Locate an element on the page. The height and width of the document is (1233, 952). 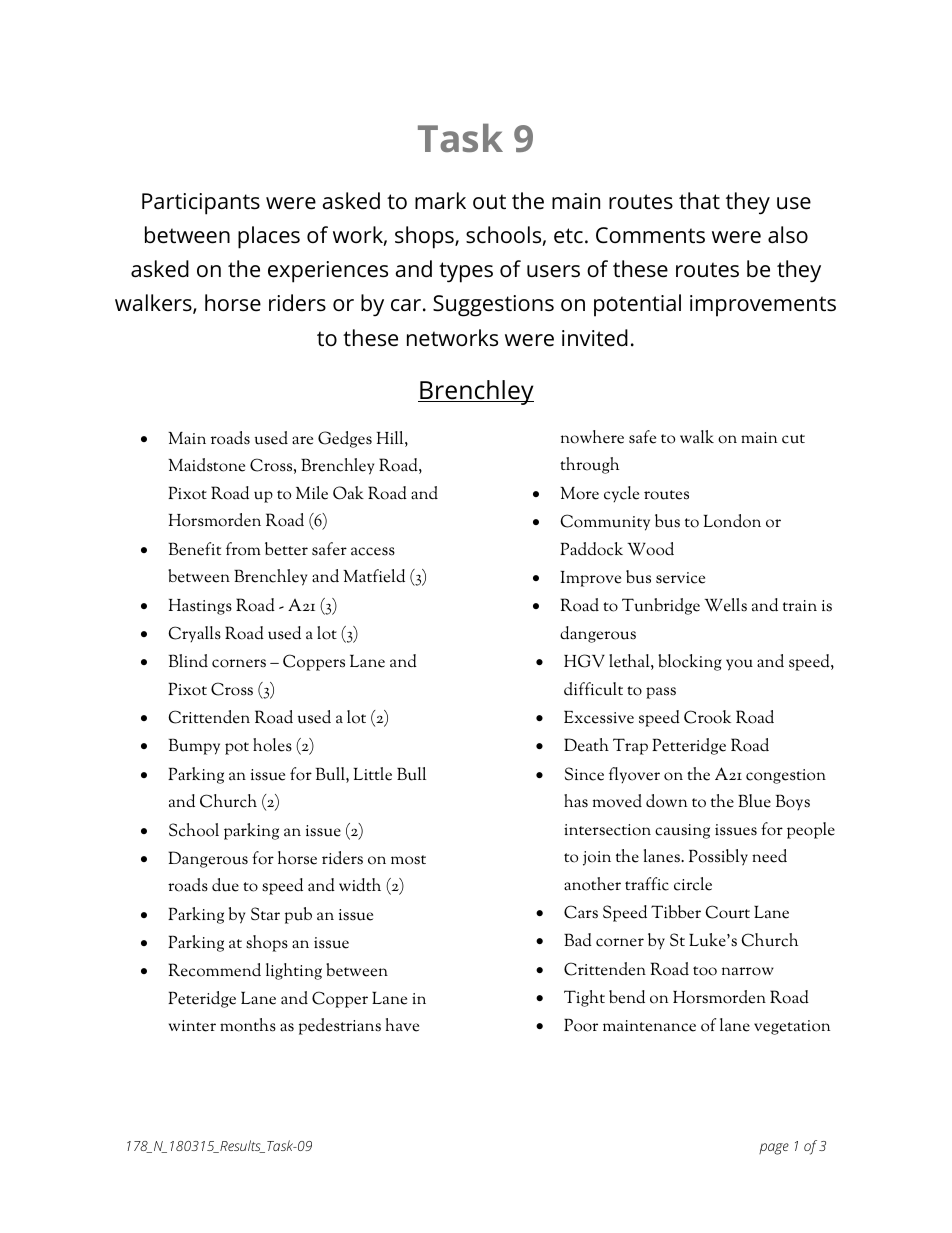
Star is located at coordinates (265, 914).
